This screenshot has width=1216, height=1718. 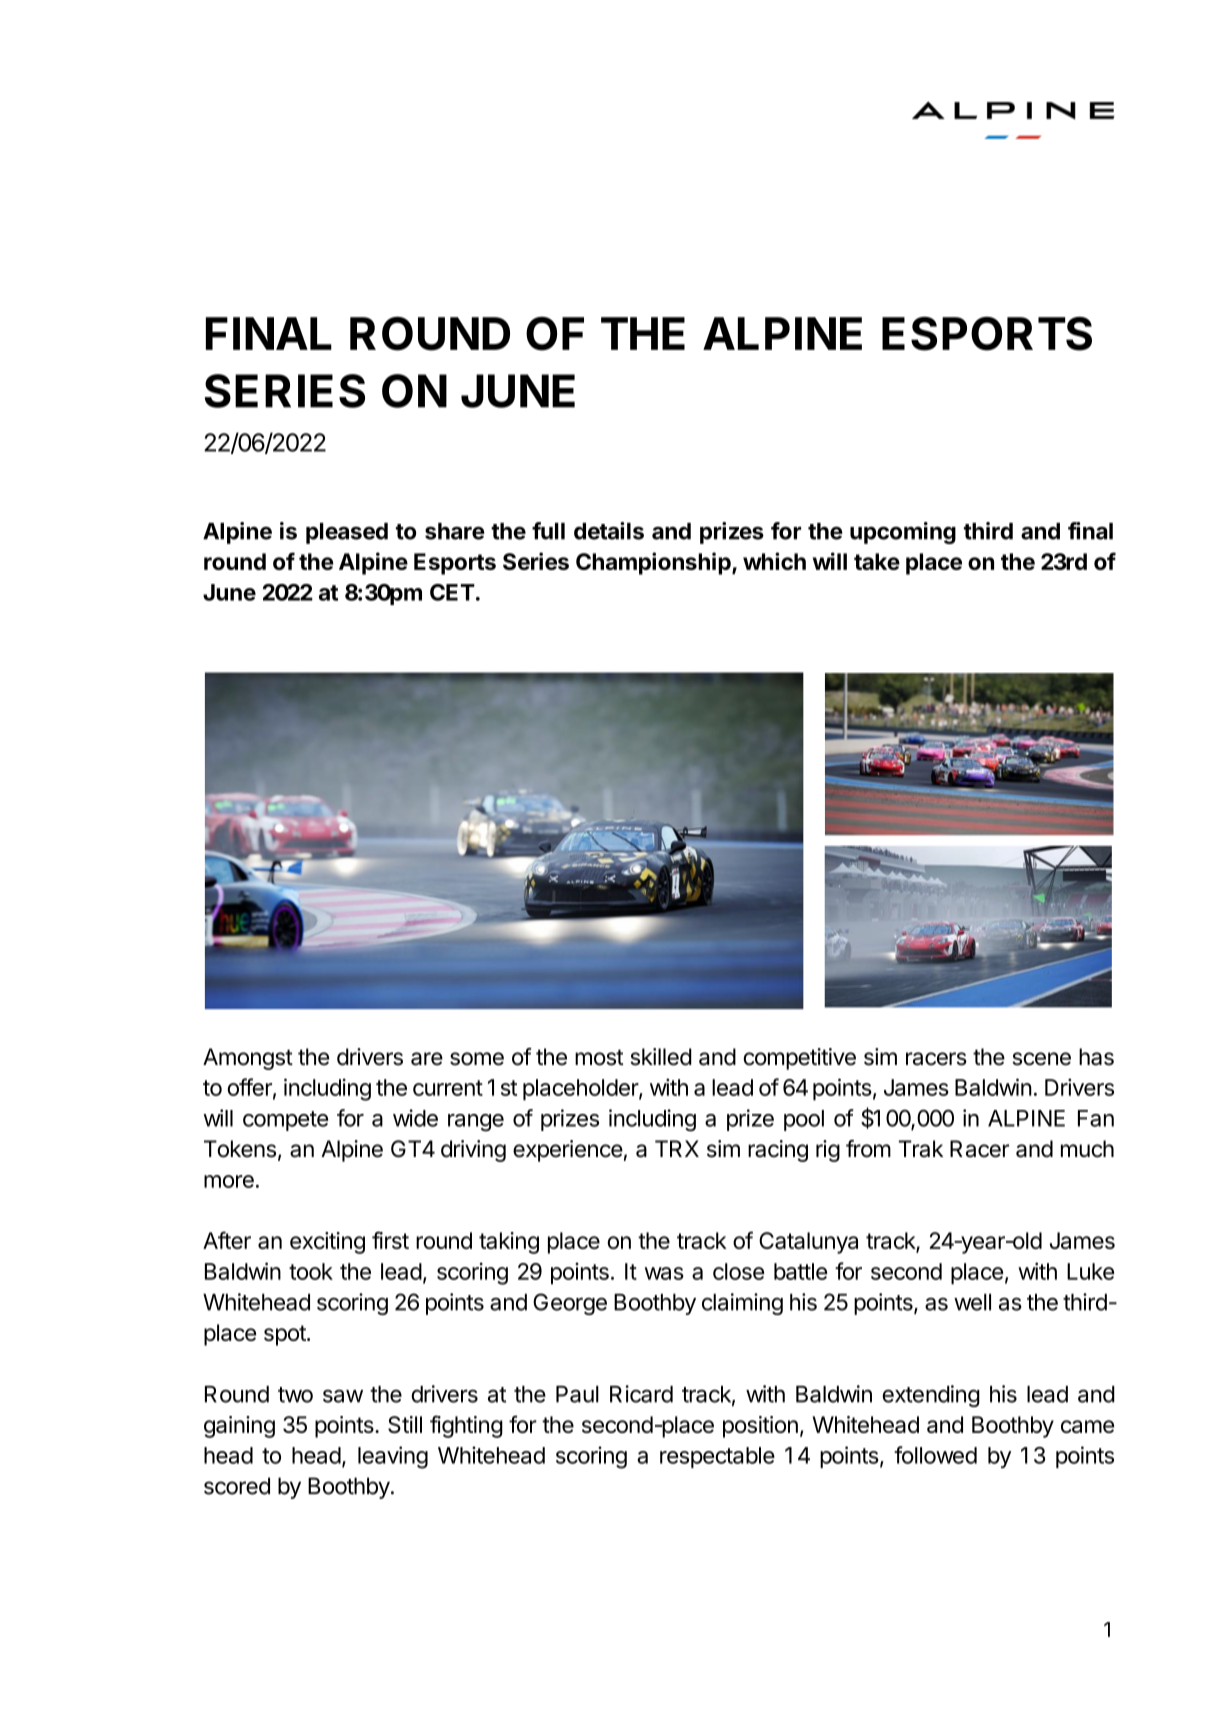 I want to click on which, so click(x=774, y=561).
